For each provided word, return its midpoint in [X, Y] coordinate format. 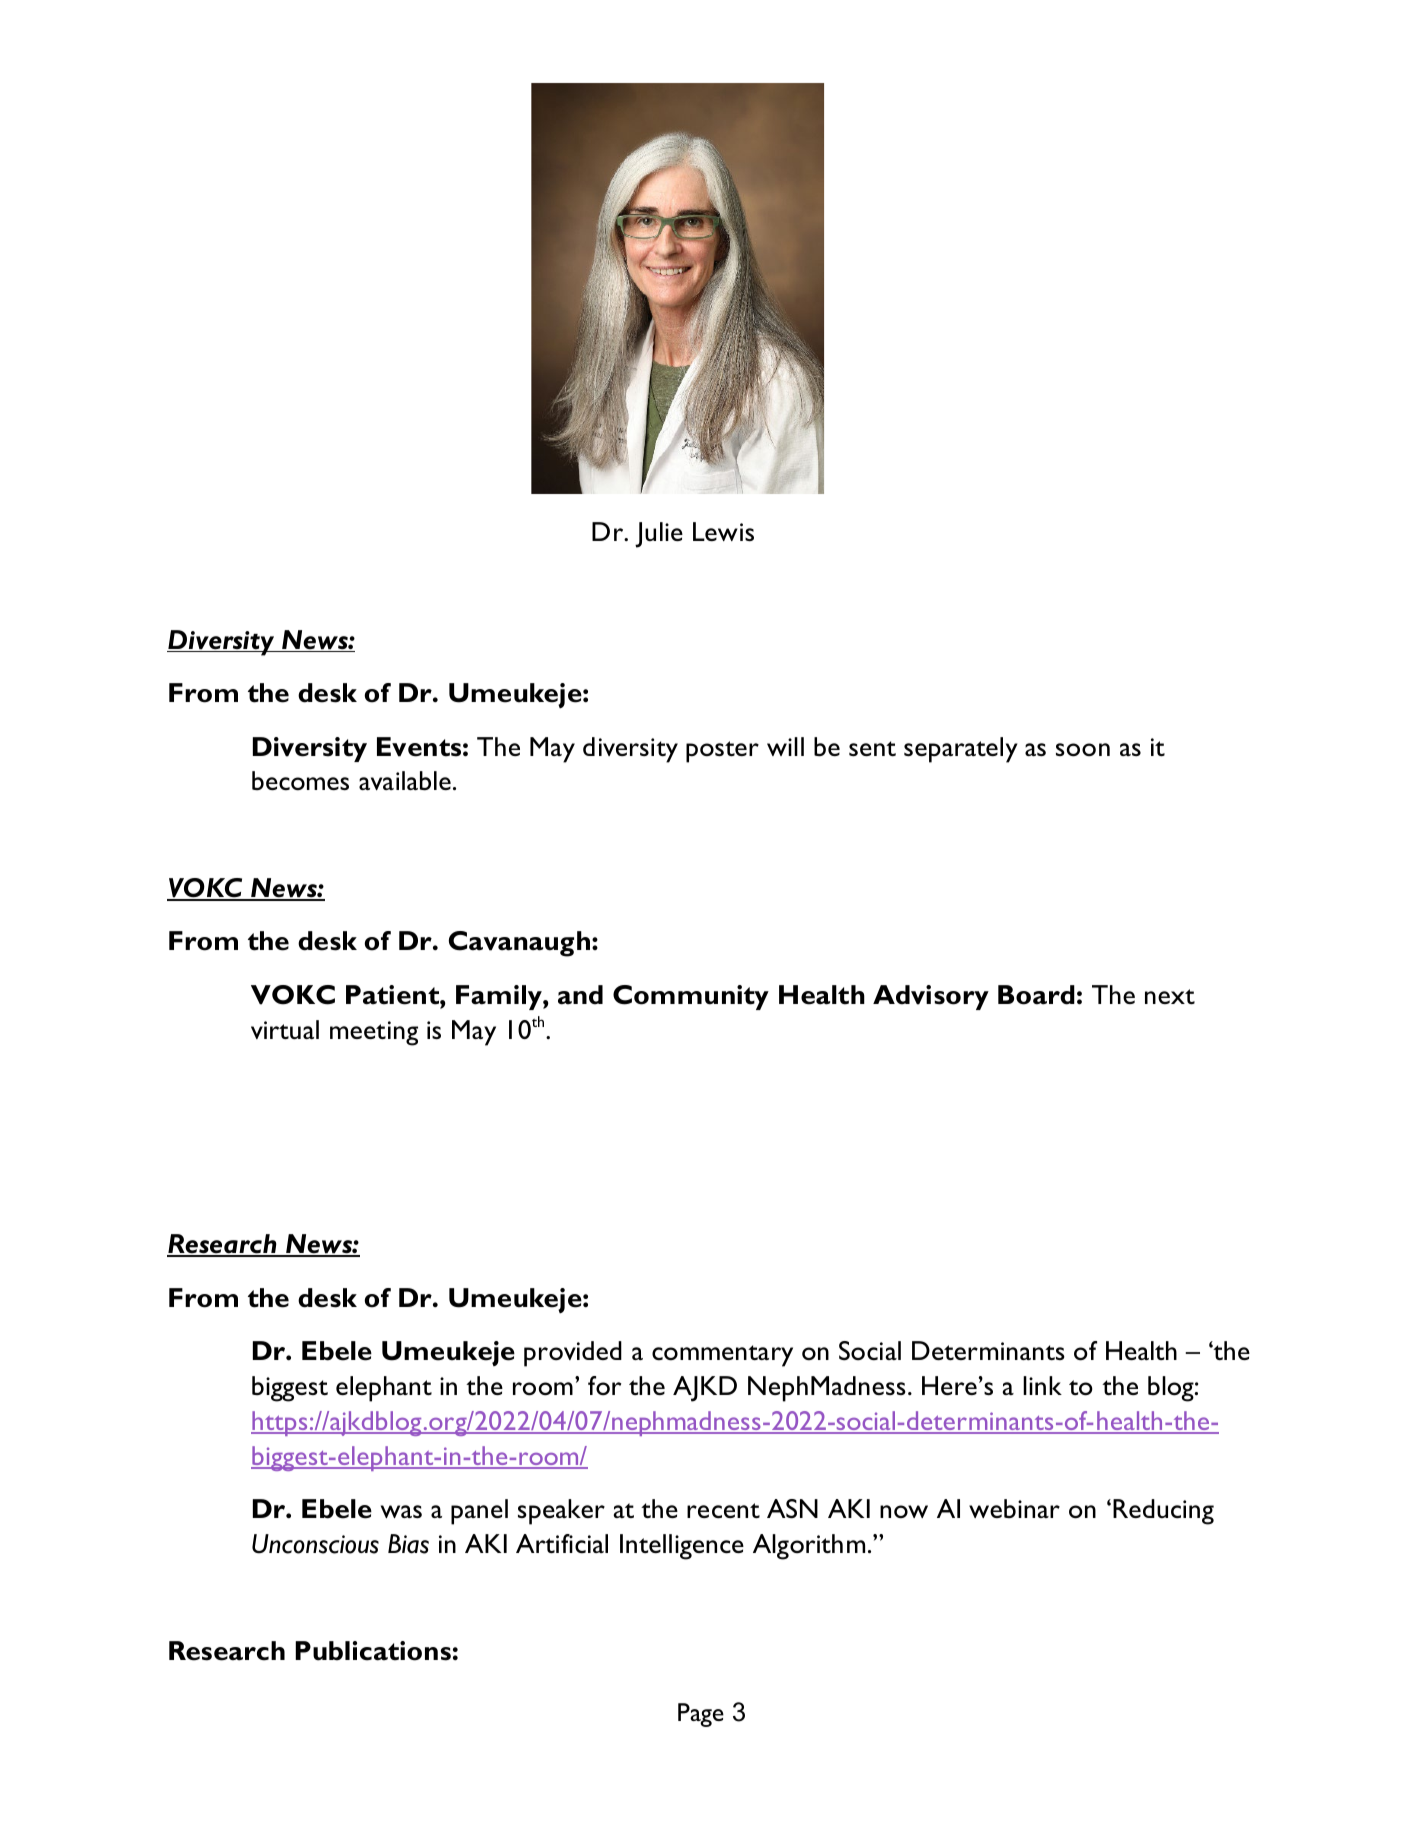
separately [961, 750]
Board [1036, 995]
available [405, 781]
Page [701, 1715]
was [401, 1512]
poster [722, 752]
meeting [374, 1033]
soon [1083, 750]
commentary [722, 1356]
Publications [373, 1651]
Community [691, 997]
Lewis [723, 531]
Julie [659, 535]
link [1042, 1385]
